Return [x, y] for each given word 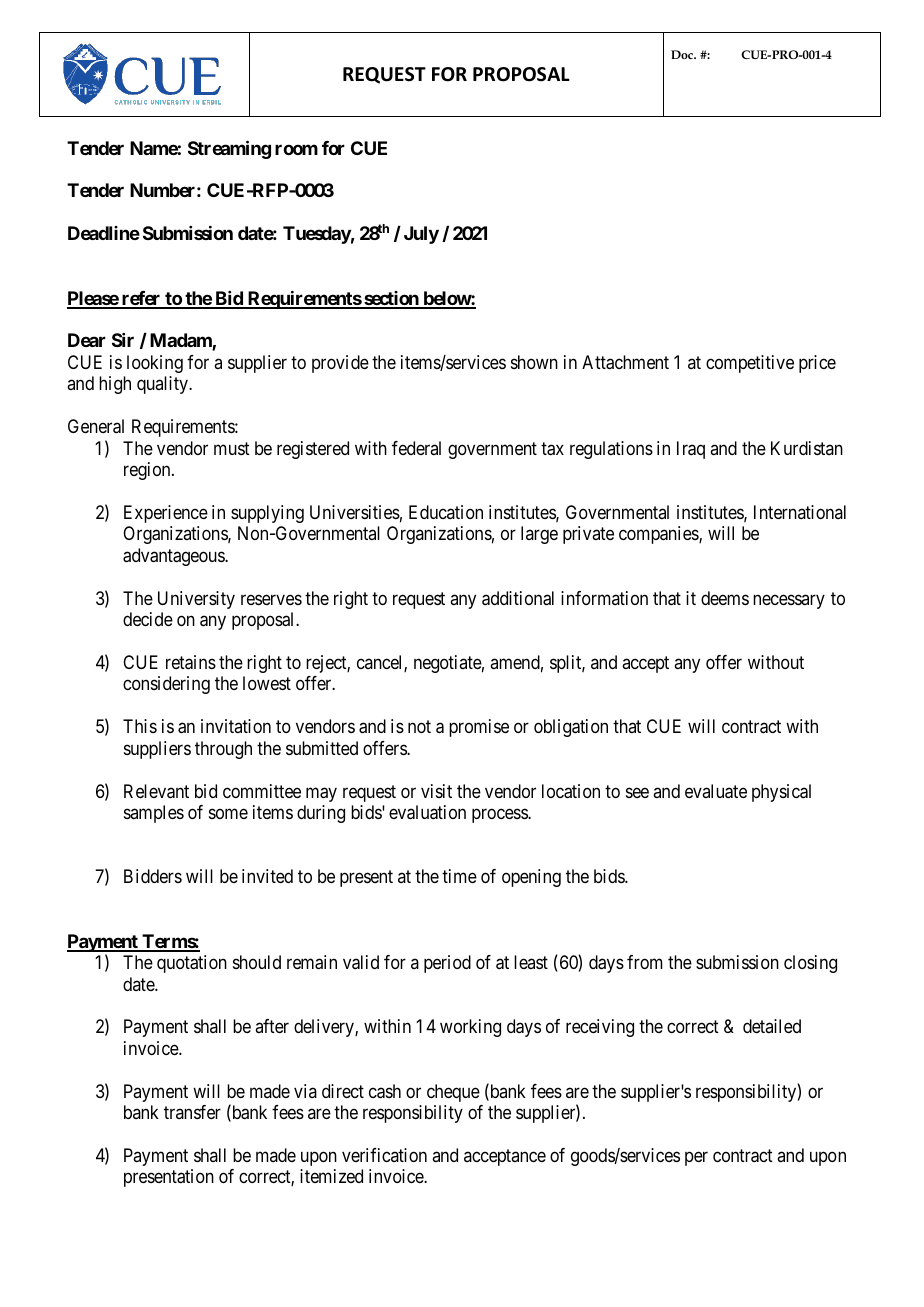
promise [479, 728]
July [421, 235]
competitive [750, 364]
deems [725, 598]
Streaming [229, 149]
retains [191, 662]
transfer [192, 1112]
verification [384, 1155]
